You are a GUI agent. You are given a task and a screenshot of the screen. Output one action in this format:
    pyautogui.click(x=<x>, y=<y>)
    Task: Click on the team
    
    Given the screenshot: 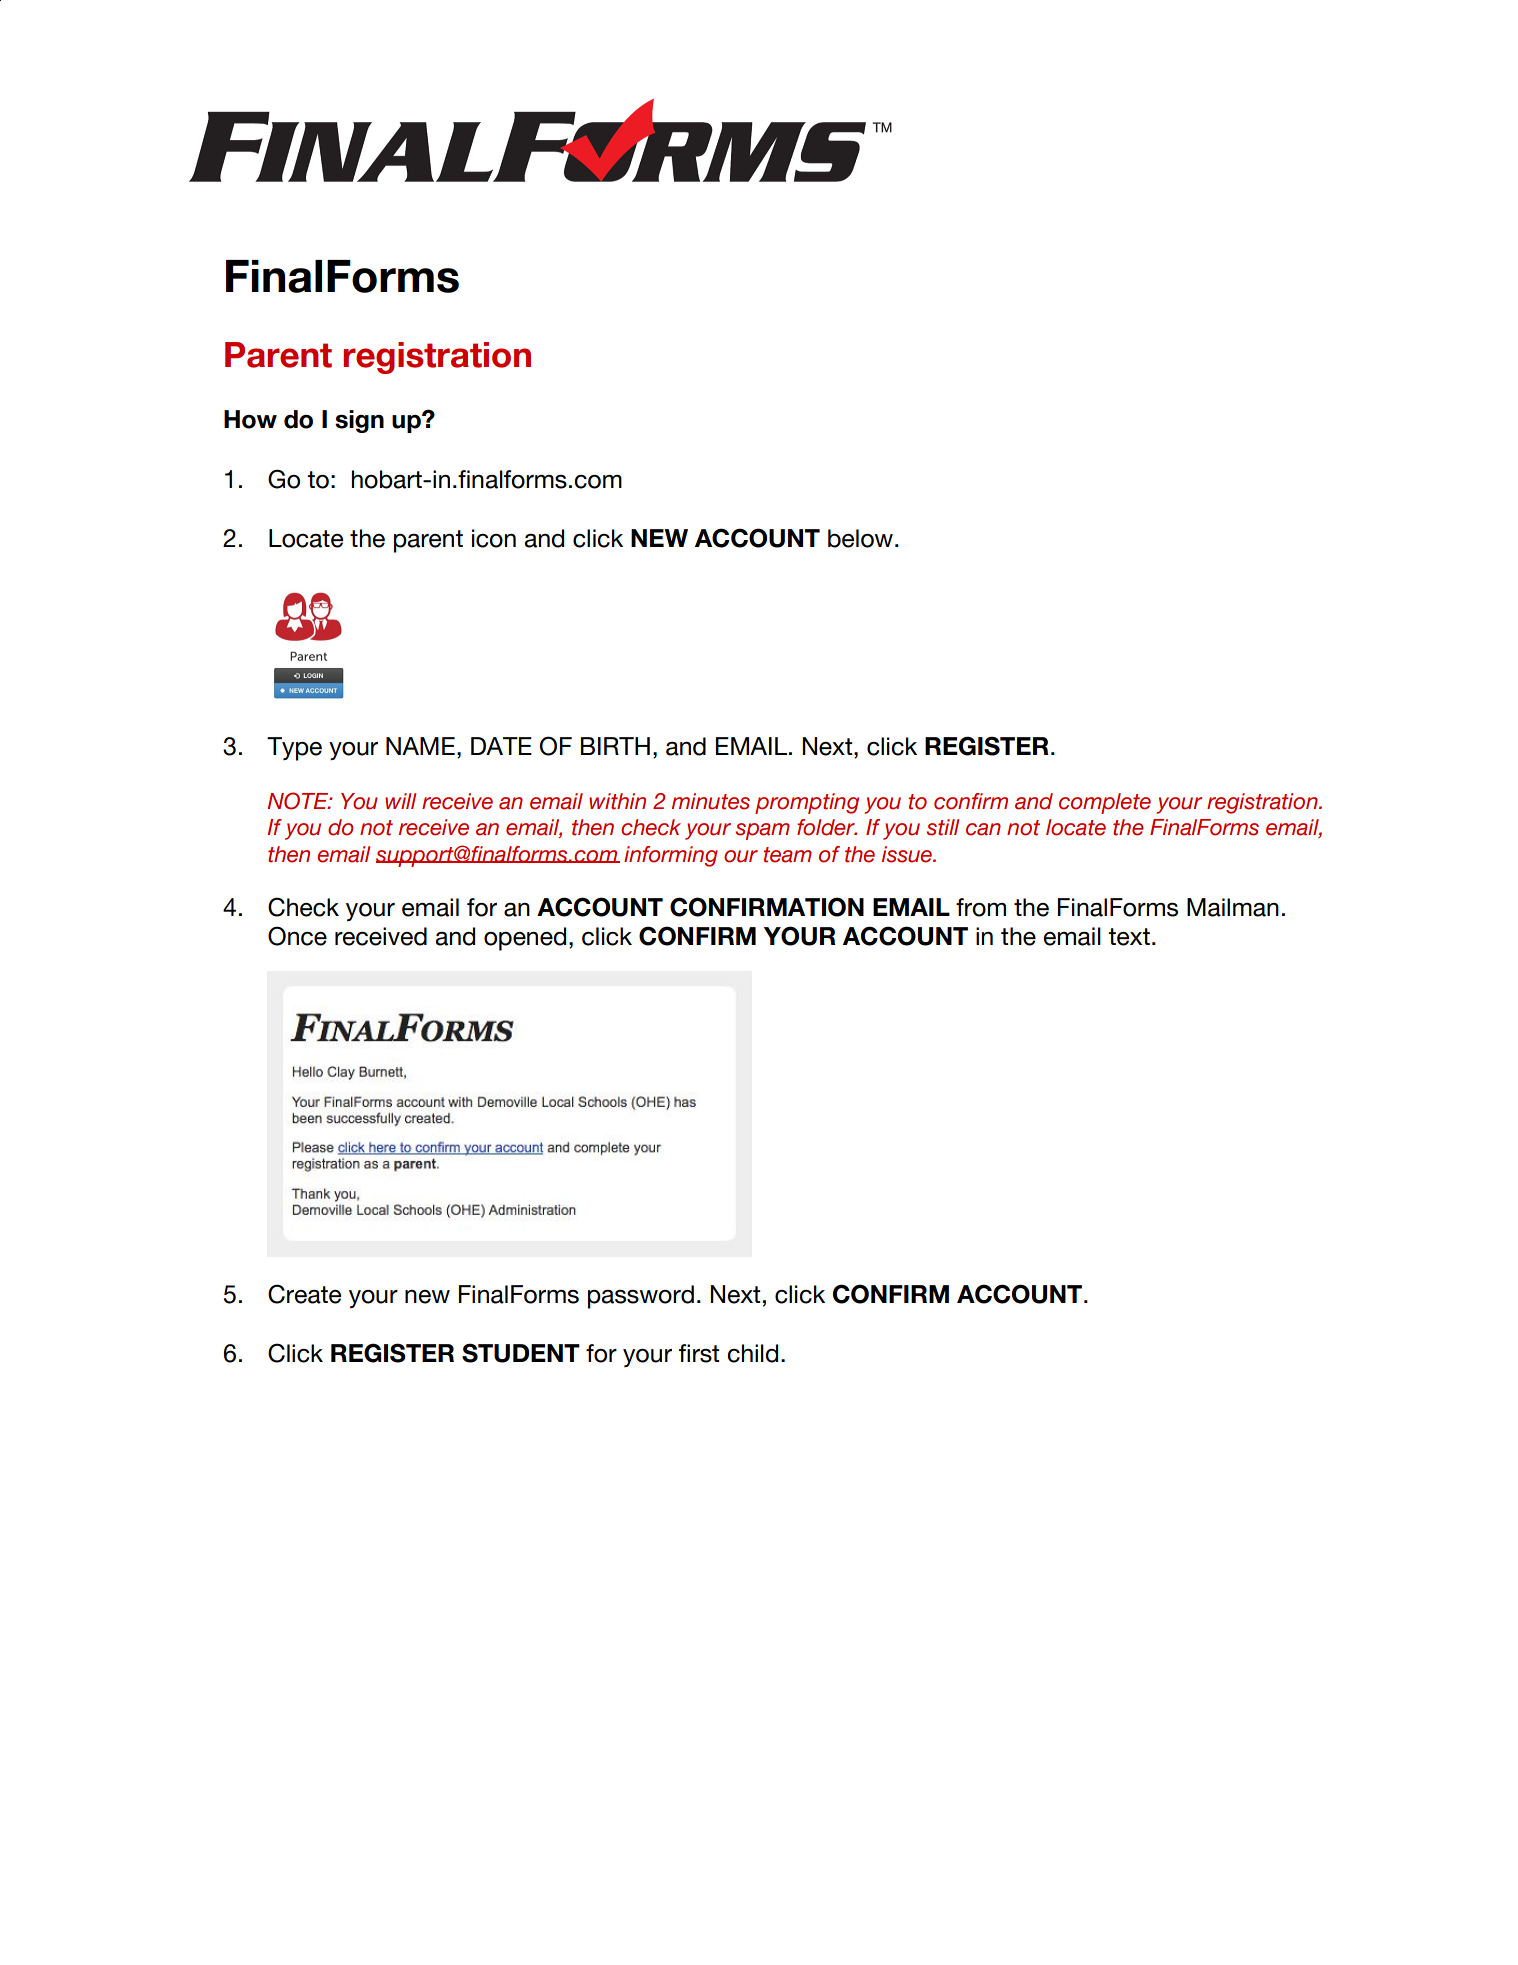 What is the action you would take?
    pyautogui.click(x=787, y=855)
